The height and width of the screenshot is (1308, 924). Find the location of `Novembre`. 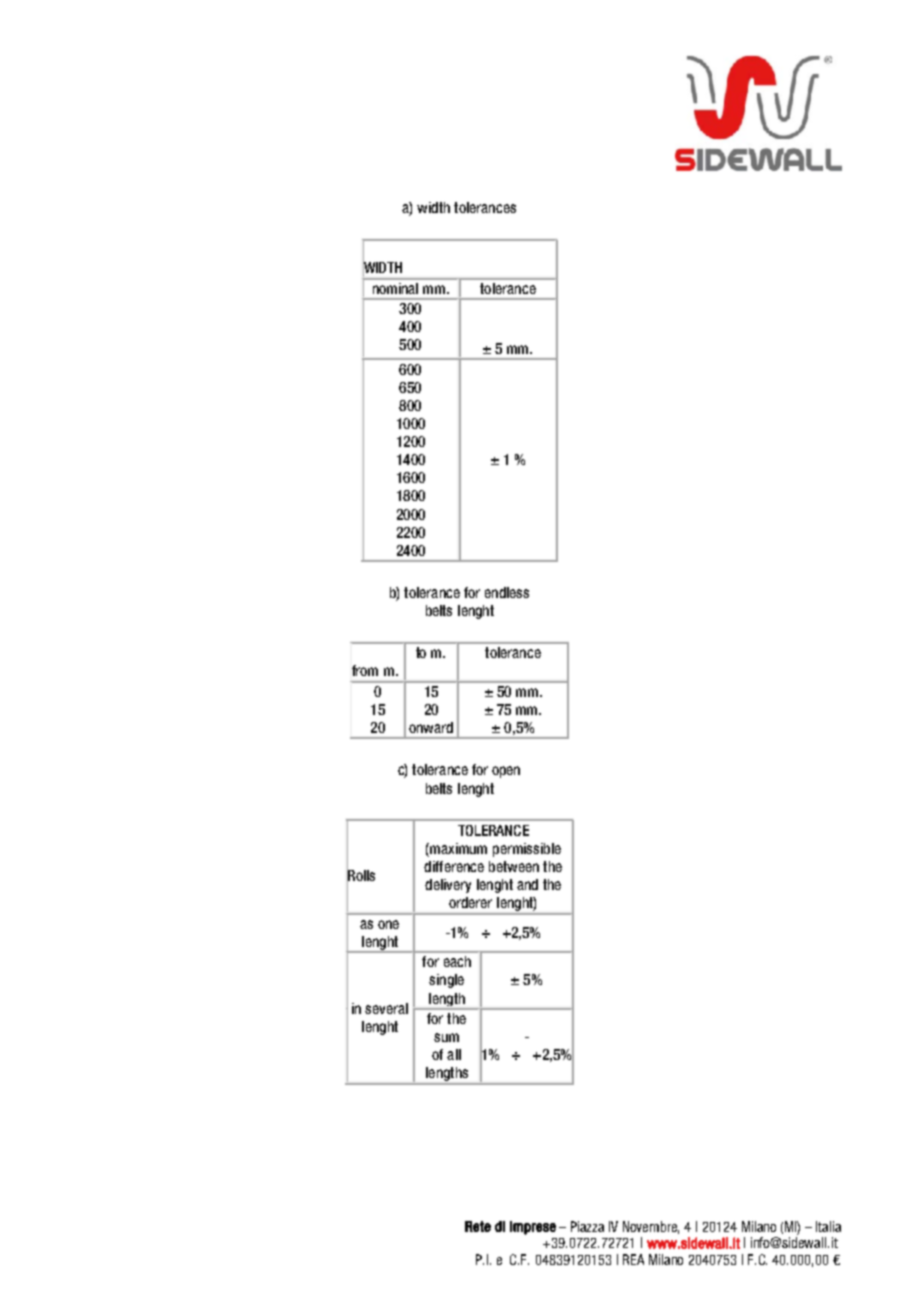

Novembre is located at coordinates (651, 1227).
